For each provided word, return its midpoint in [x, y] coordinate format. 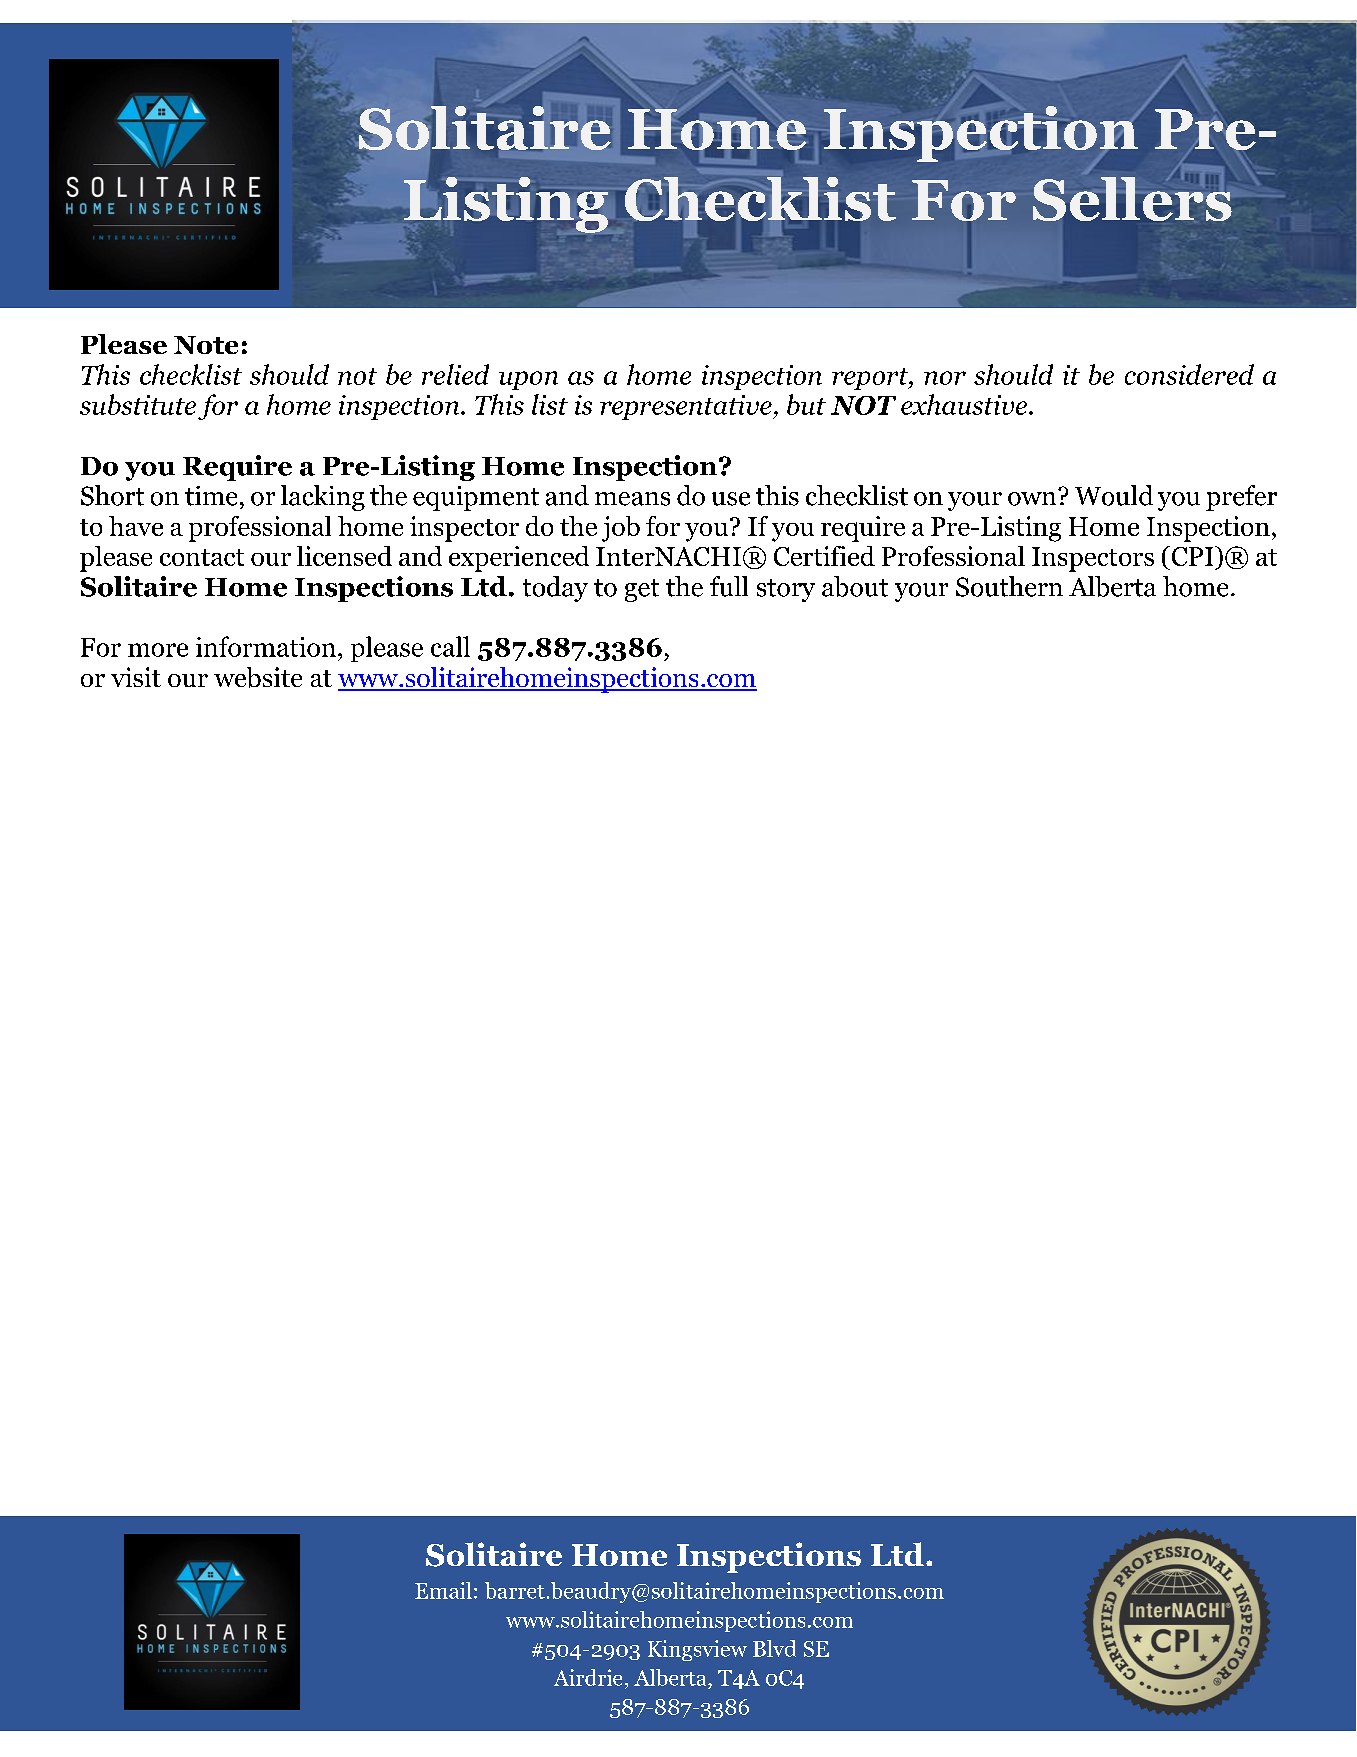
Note [206, 345]
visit [136, 677]
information [266, 646]
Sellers [1132, 199]
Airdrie [588, 1677]
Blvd [774, 1648]
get [642, 590]
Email [443, 1590]
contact [202, 557]
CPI [1192, 556]
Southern [1009, 586]
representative [687, 407]
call [450, 646]
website [258, 677]
